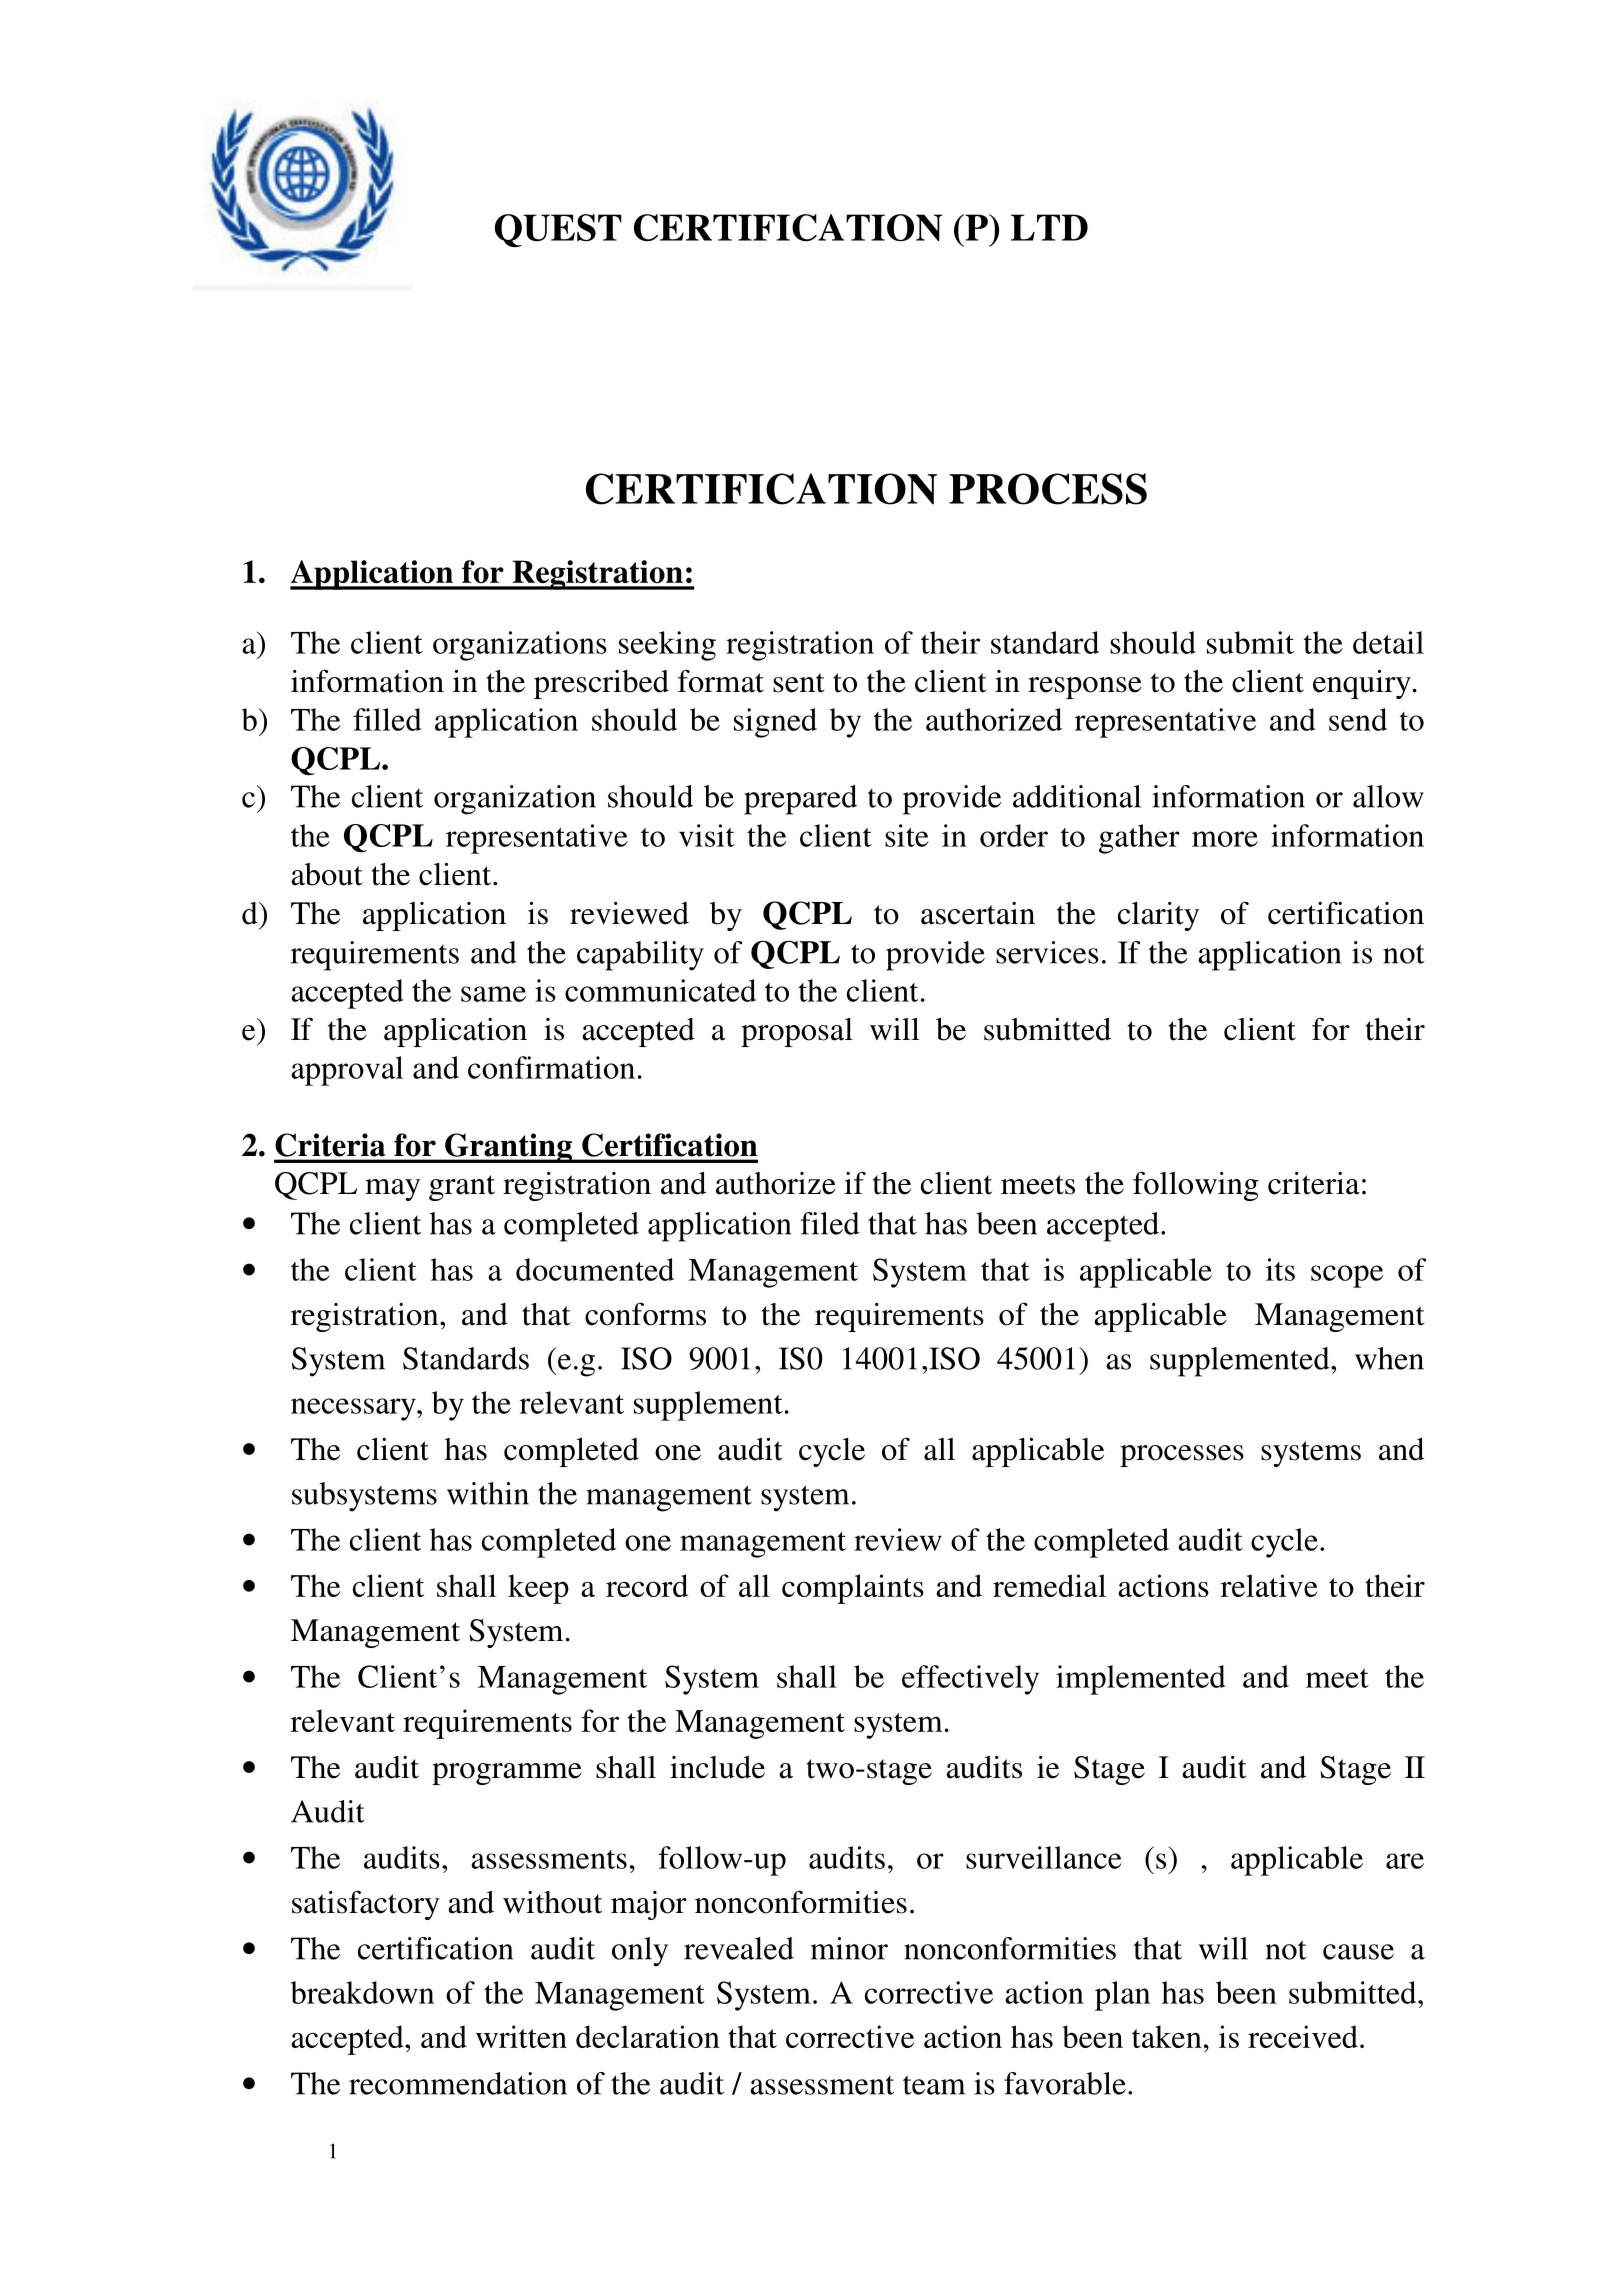 Image resolution: width=1616 pixels, height=2287 pixels. What do you see at coordinates (1347, 1276) in the document?
I see `scope` at bounding box center [1347, 1276].
